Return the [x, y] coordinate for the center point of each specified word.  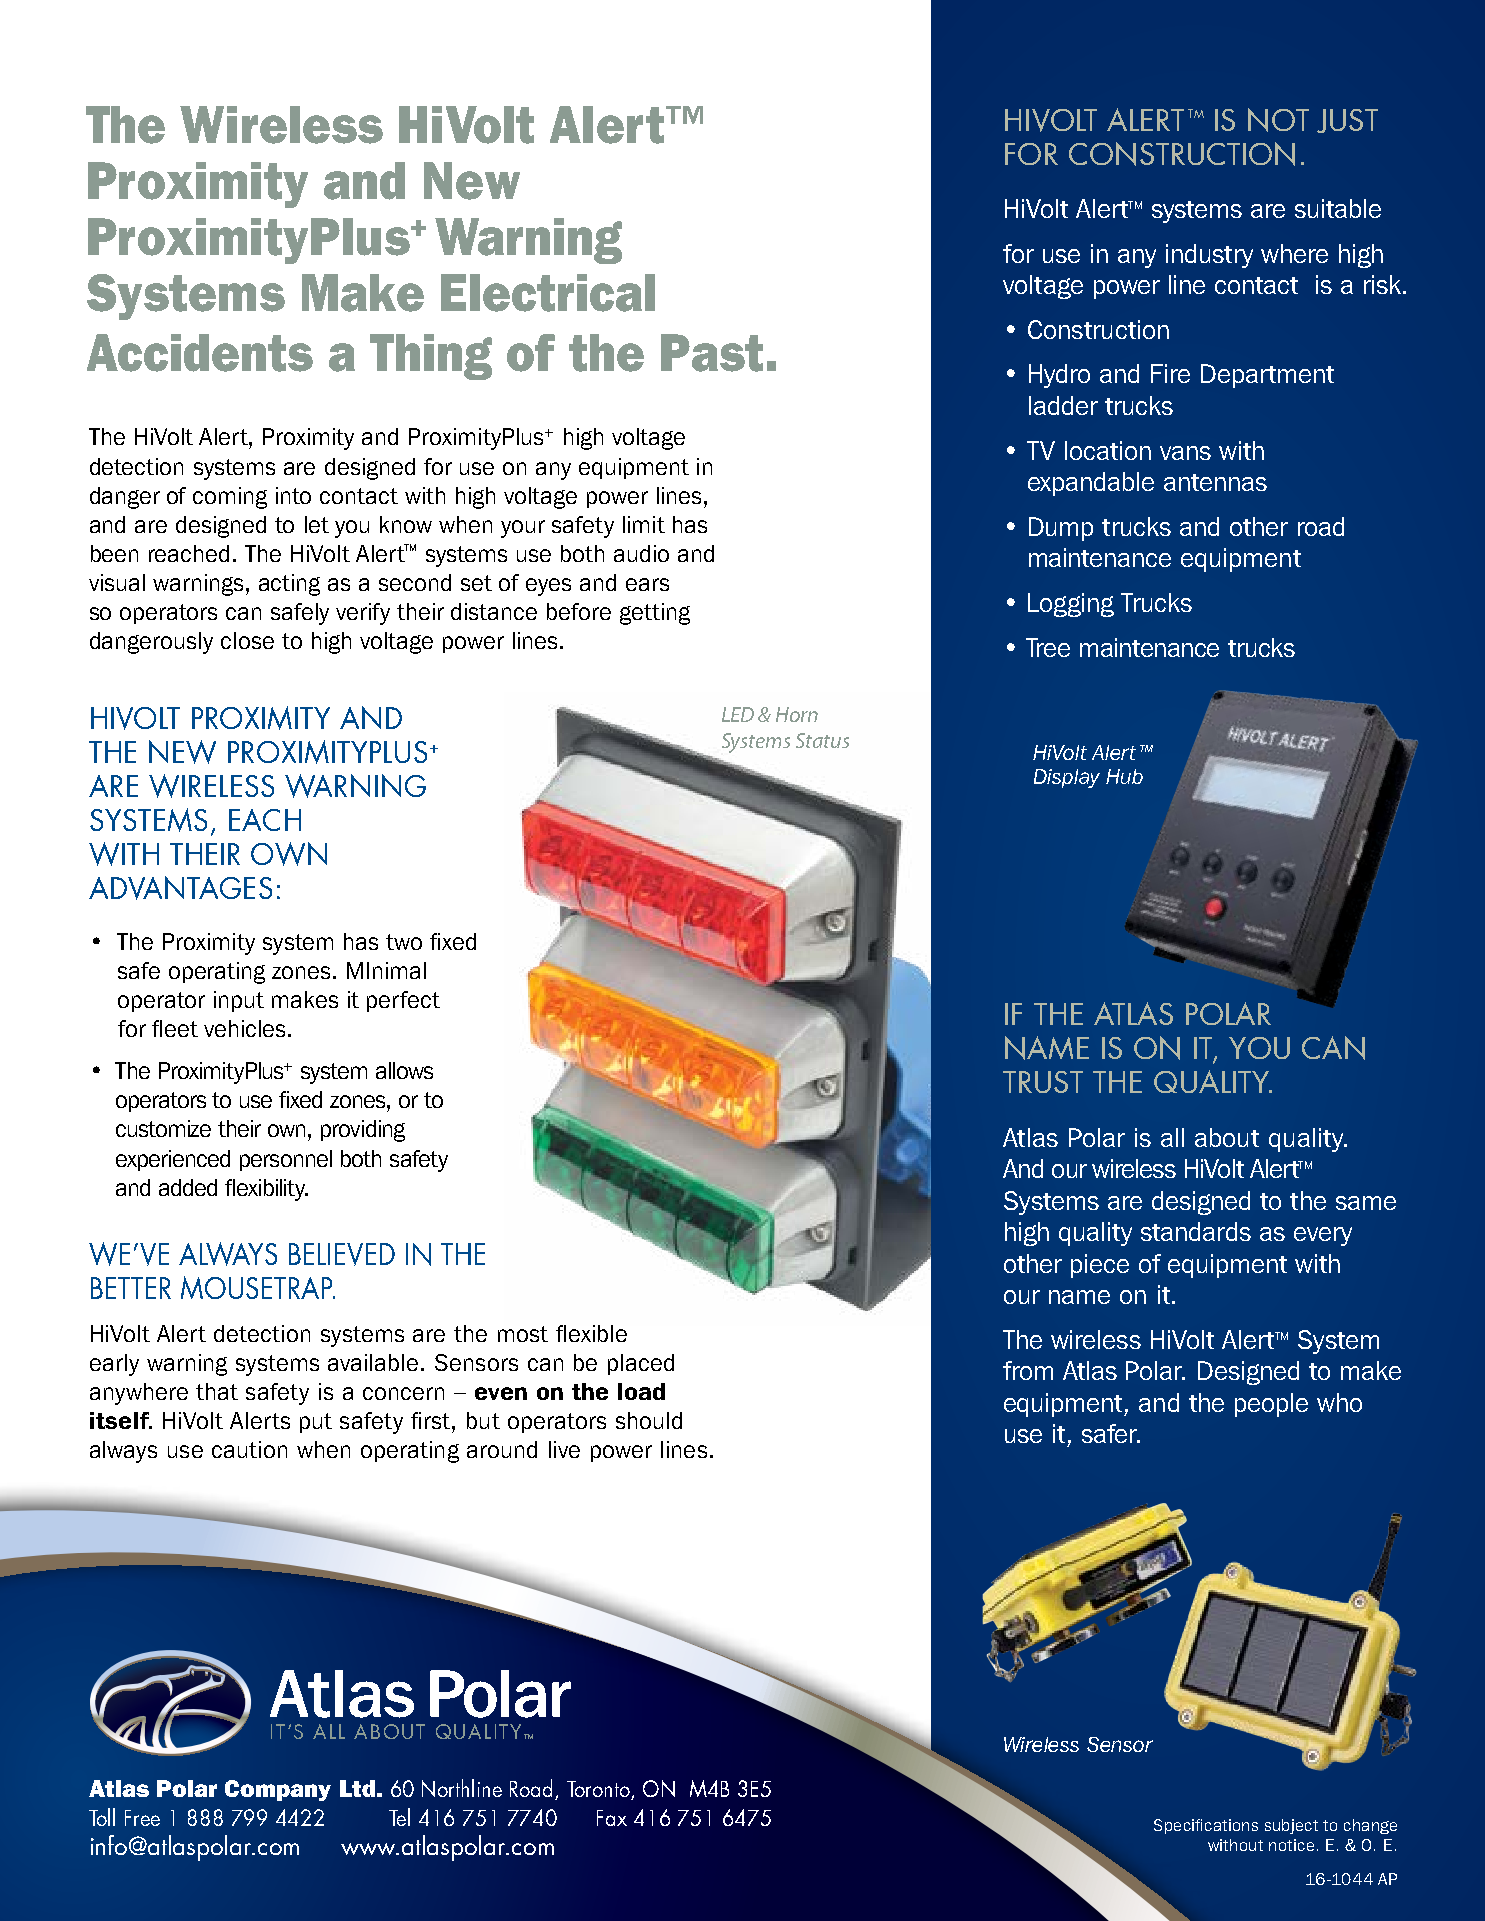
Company [278, 1790]
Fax [612, 1818]
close [247, 640]
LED [738, 714]
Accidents [200, 353]
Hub [1124, 776]
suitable [1338, 208]
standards [1196, 1231]
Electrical [548, 293]
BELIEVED [342, 1254]
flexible [591, 1333]
